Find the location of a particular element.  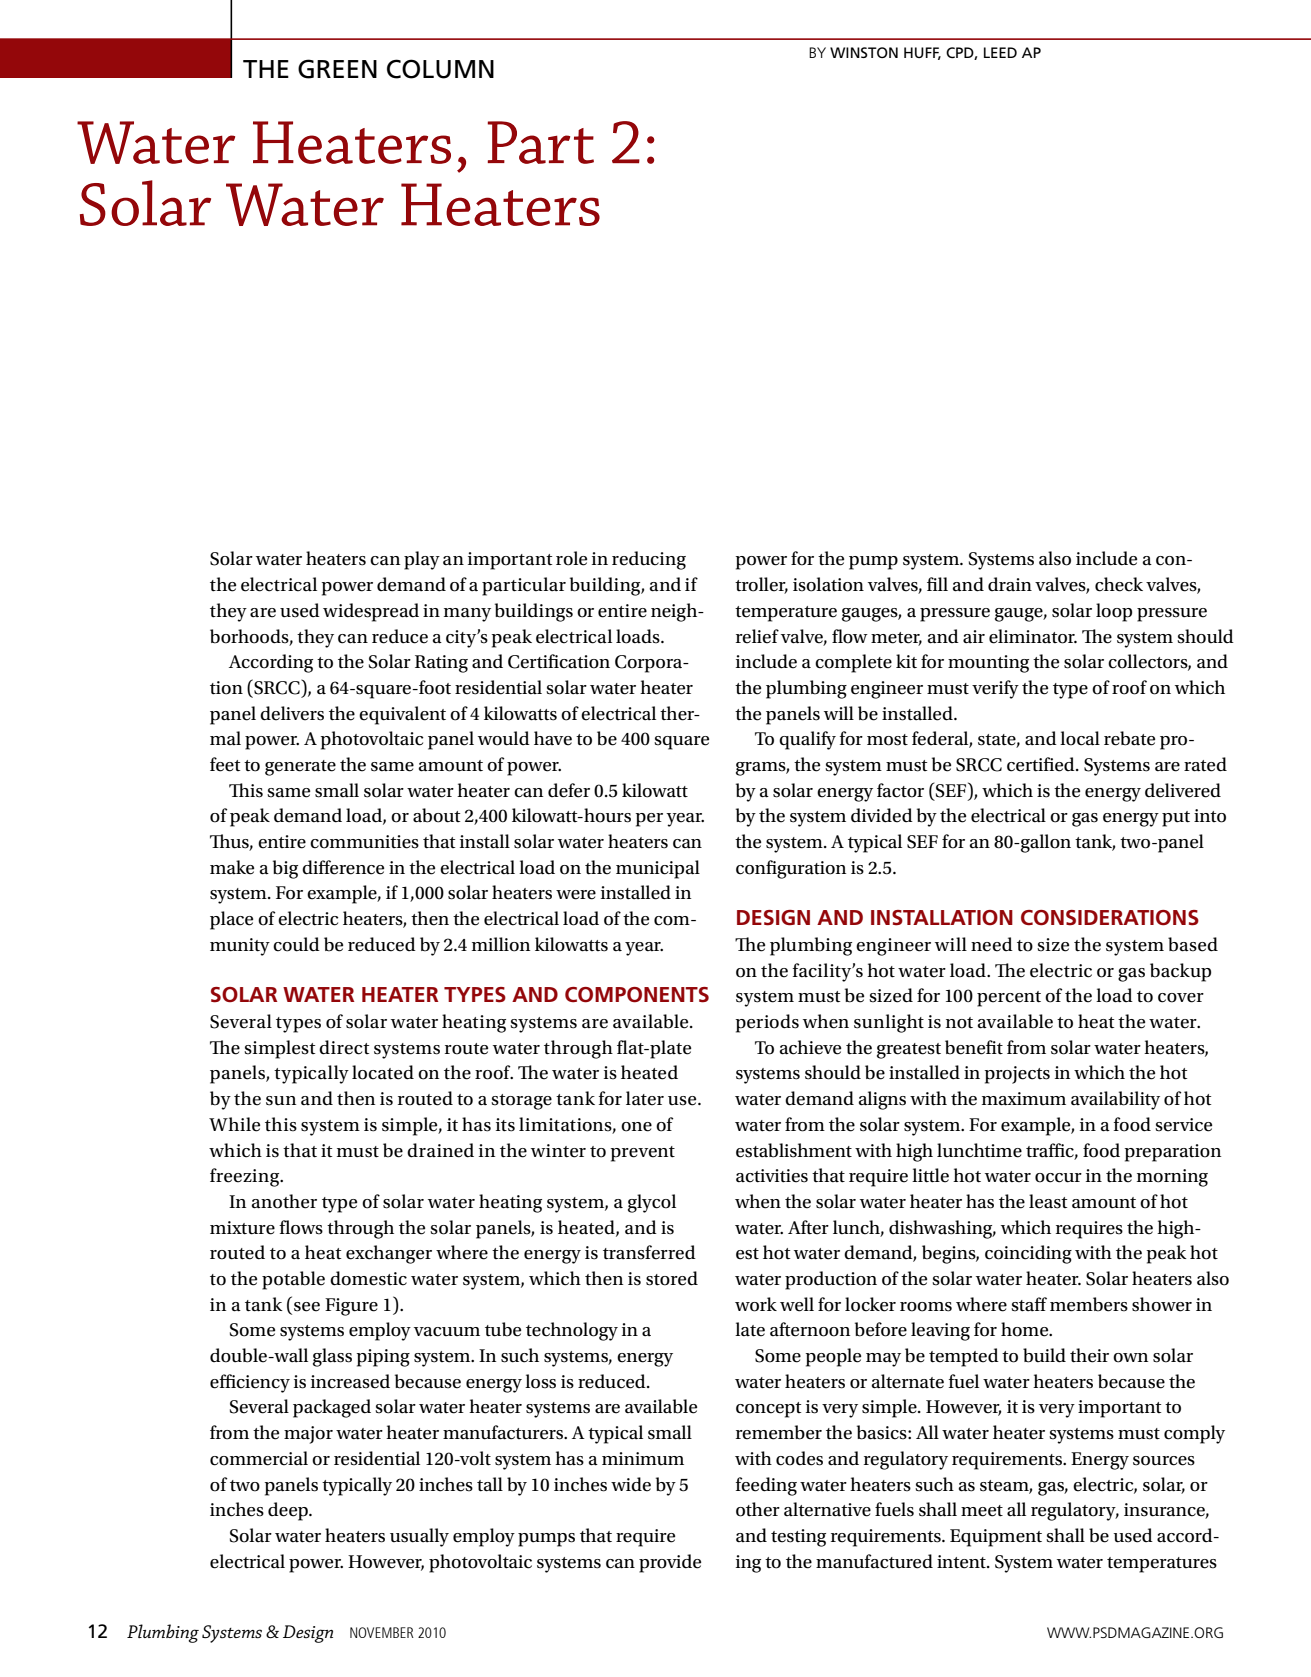

glycol is located at coordinates (652, 1203).
